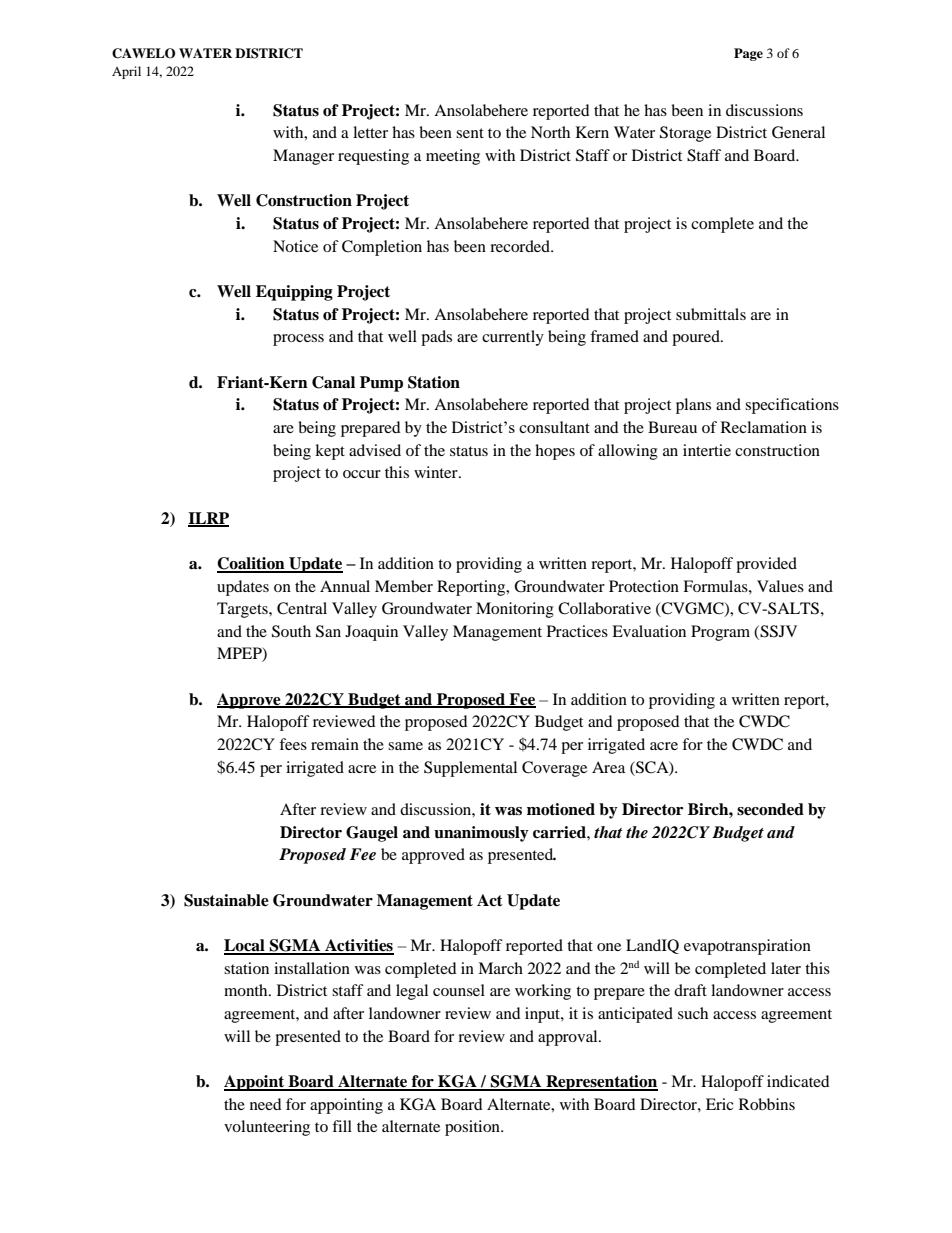 The width and height of the screenshot is (952, 1233). Describe the element at coordinates (748, 54) in the screenshot. I see `Page` at that location.
